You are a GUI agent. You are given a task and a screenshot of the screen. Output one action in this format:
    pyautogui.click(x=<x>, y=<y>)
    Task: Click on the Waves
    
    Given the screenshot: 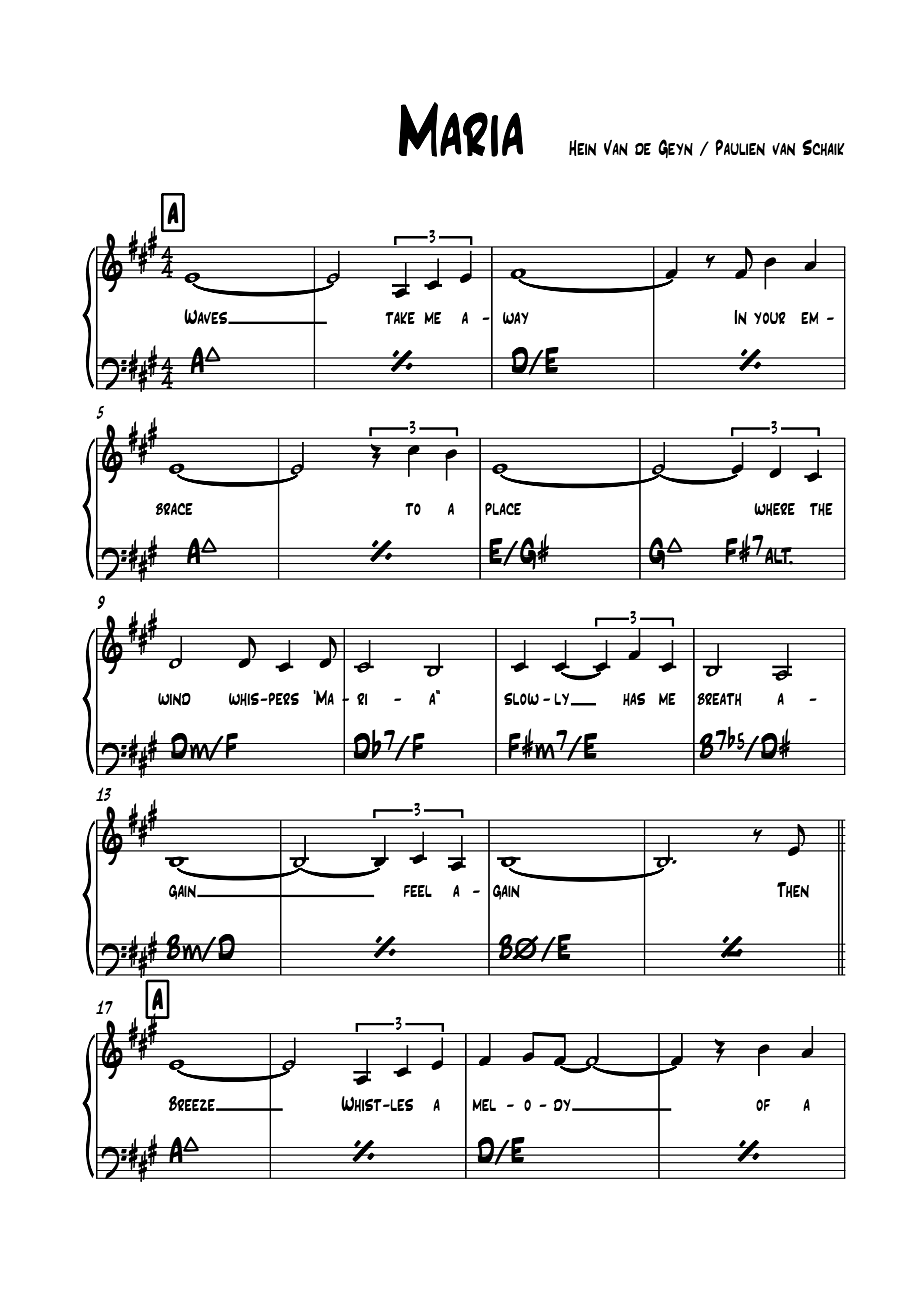 What is the action you would take?
    pyautogui.click(x=207, y=316)
